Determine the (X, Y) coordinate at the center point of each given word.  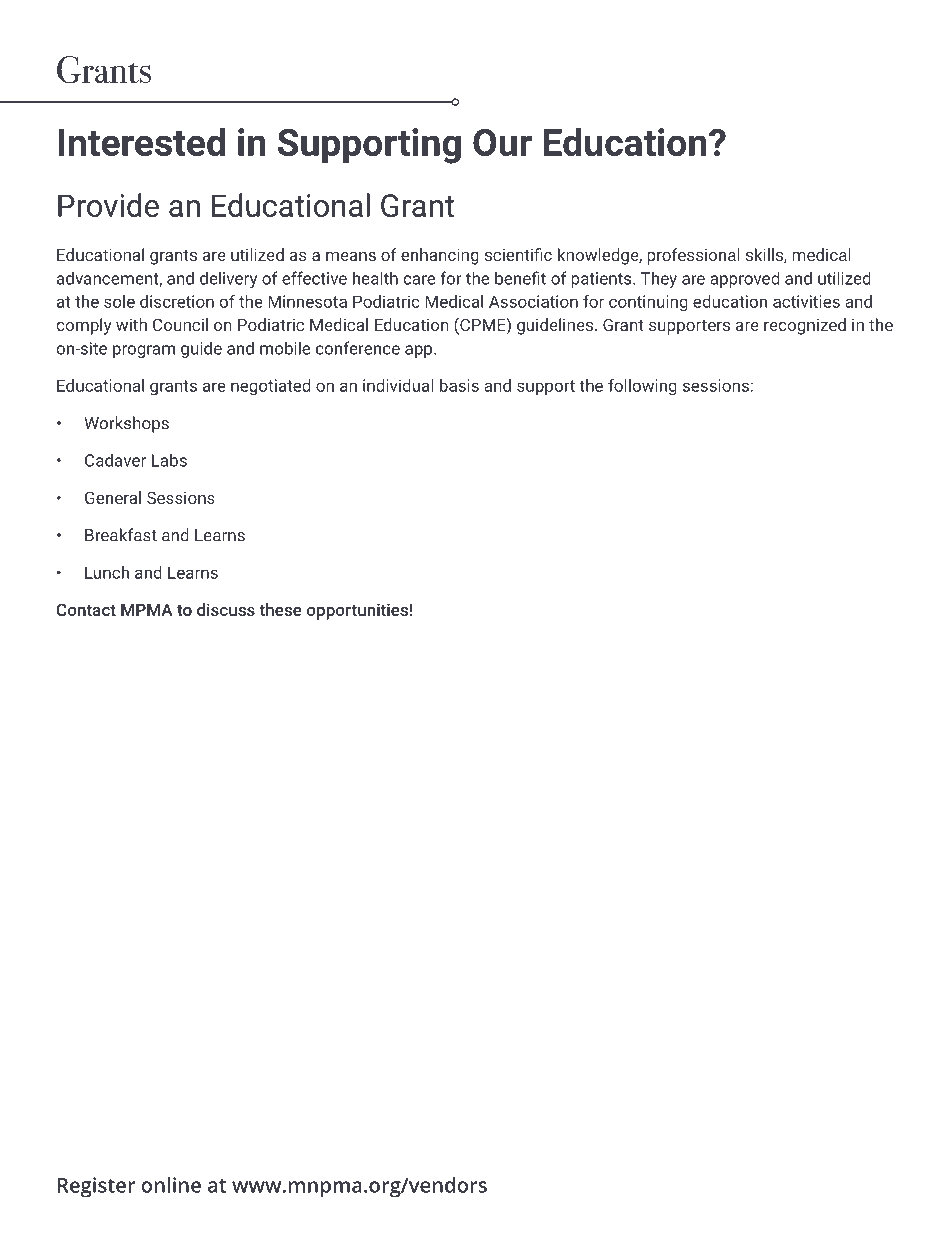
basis (459, 385)
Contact (86, 609)
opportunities (357, 611)
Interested (141, 141)
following (642, 387)
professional (693, 256)
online (171, 1185)
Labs (169, 460)
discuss (226, 609)
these (281, 609)
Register (97, 1187)
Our (502, 142)
